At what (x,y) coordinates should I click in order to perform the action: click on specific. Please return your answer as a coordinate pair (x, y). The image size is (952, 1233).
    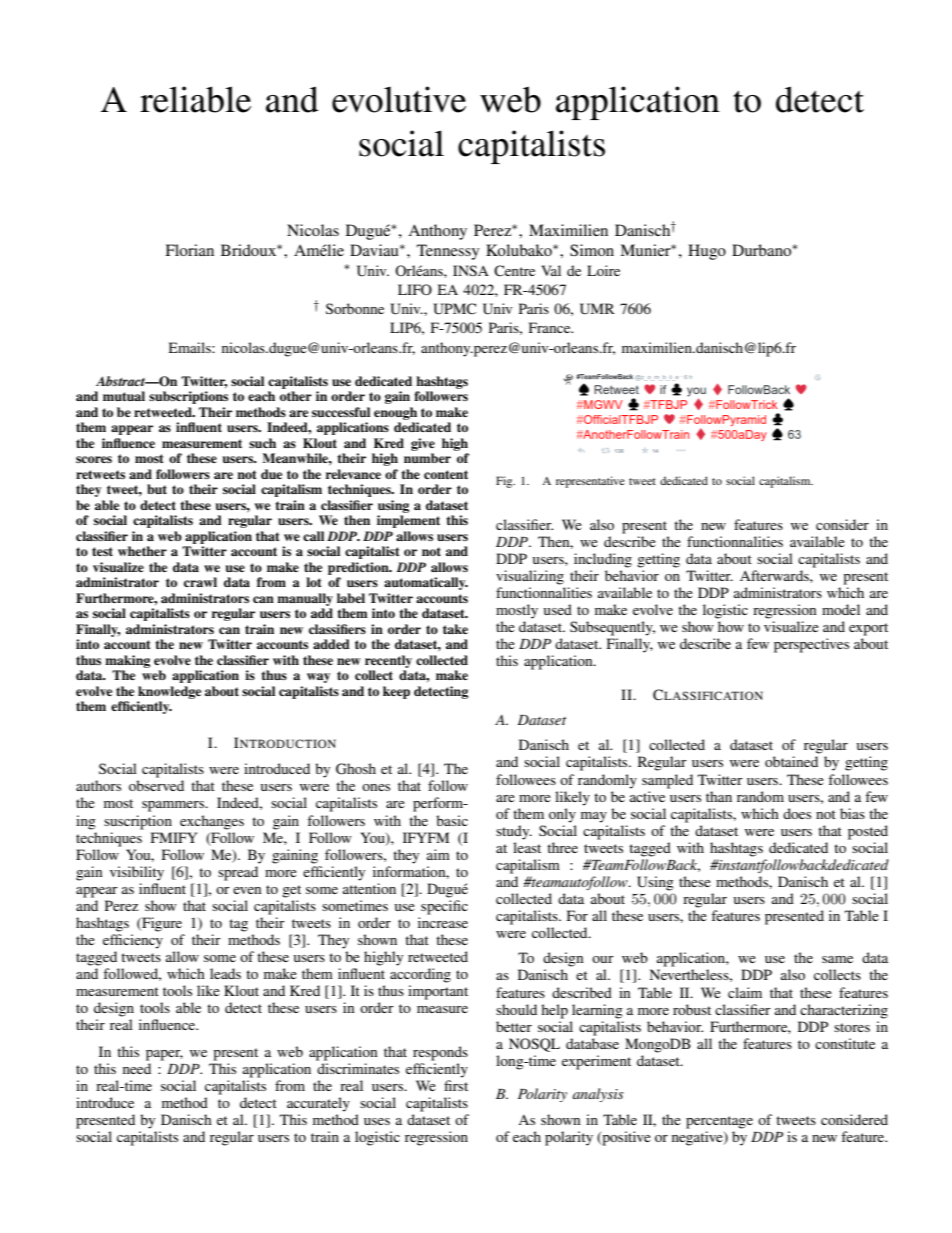
    Looking at the image, I should click on (444, 907).
